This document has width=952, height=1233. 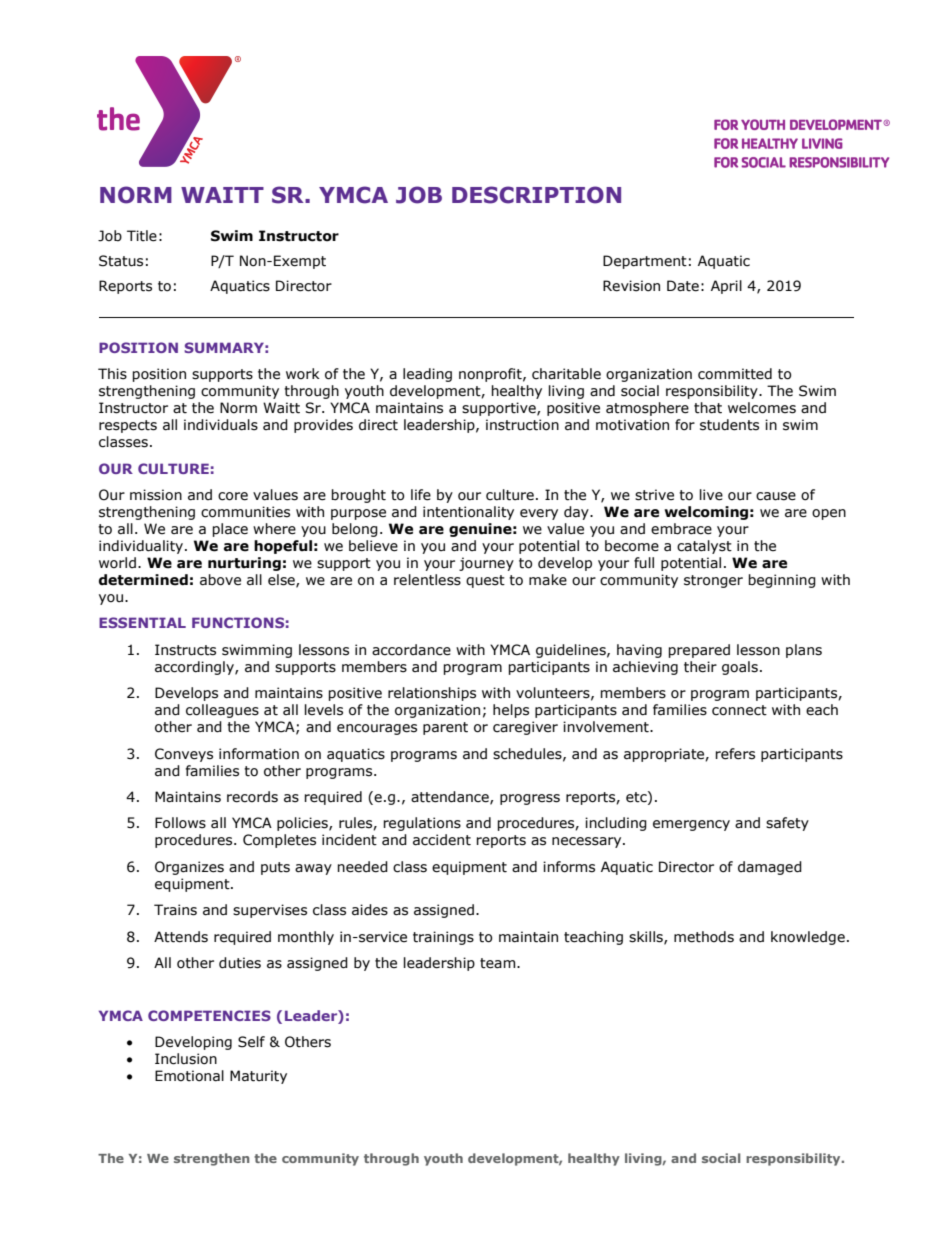 What do you see at coordinates (536, 195) in the document?
I see `DESCRIPTION` at bounding box center [536, 195].
